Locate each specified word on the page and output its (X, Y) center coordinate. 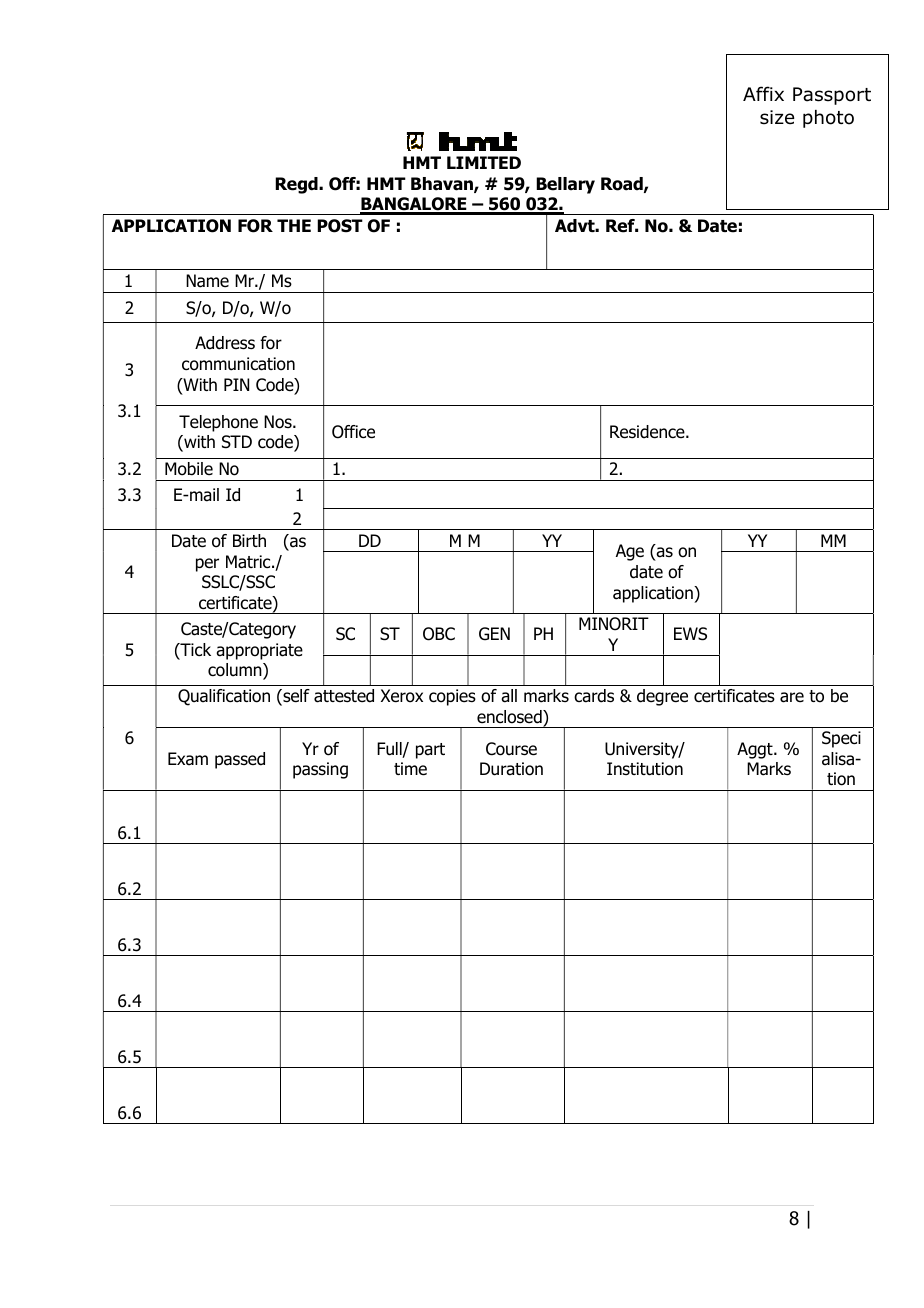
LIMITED (484, 162)
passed (240, 760)
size (777, 117)
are (792, 697)
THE (294, 225)
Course (511, 749)
